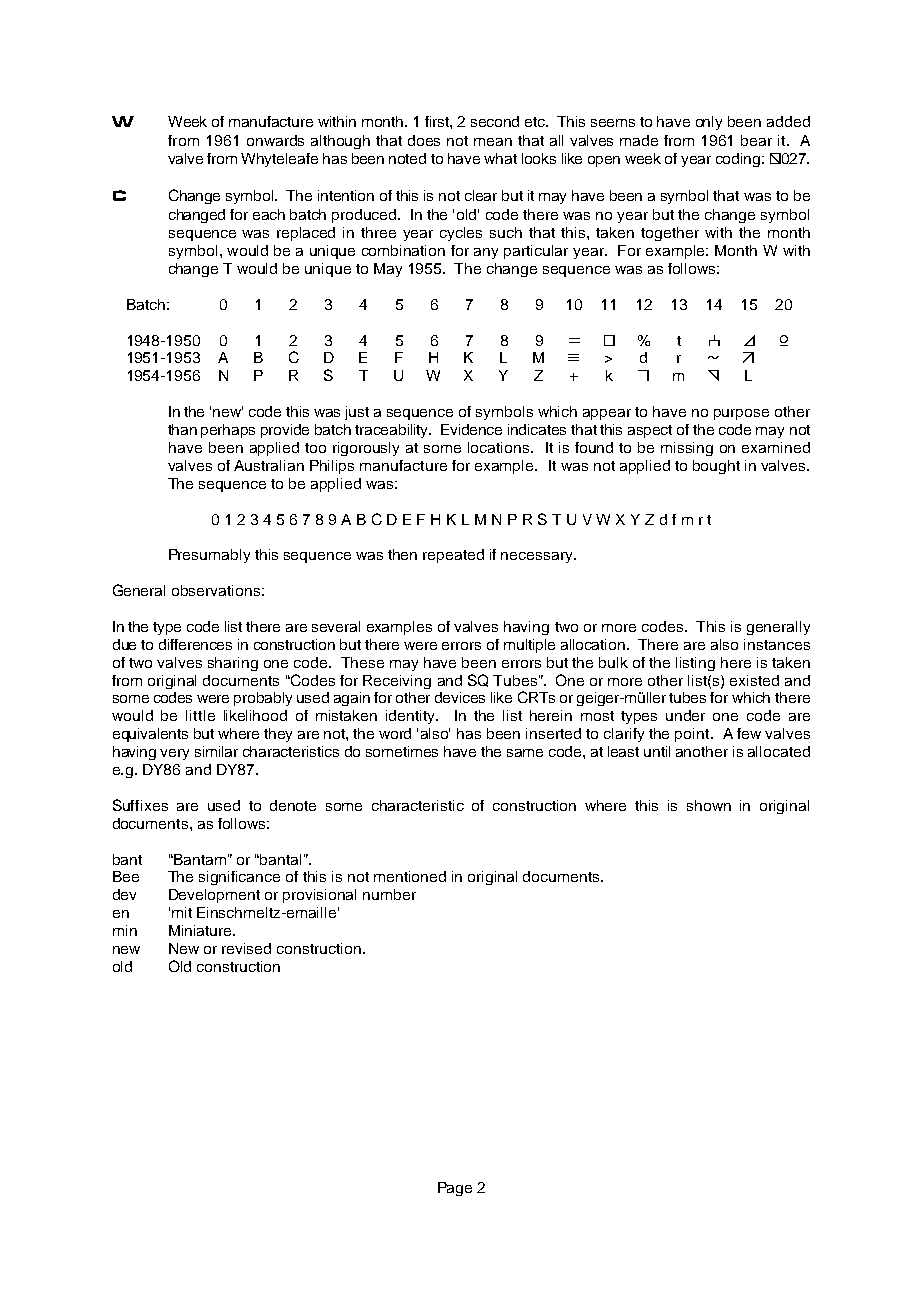  What do you see at coordinates (182, 429) in the document?
I see `than` at bounding box center [182, 429].
